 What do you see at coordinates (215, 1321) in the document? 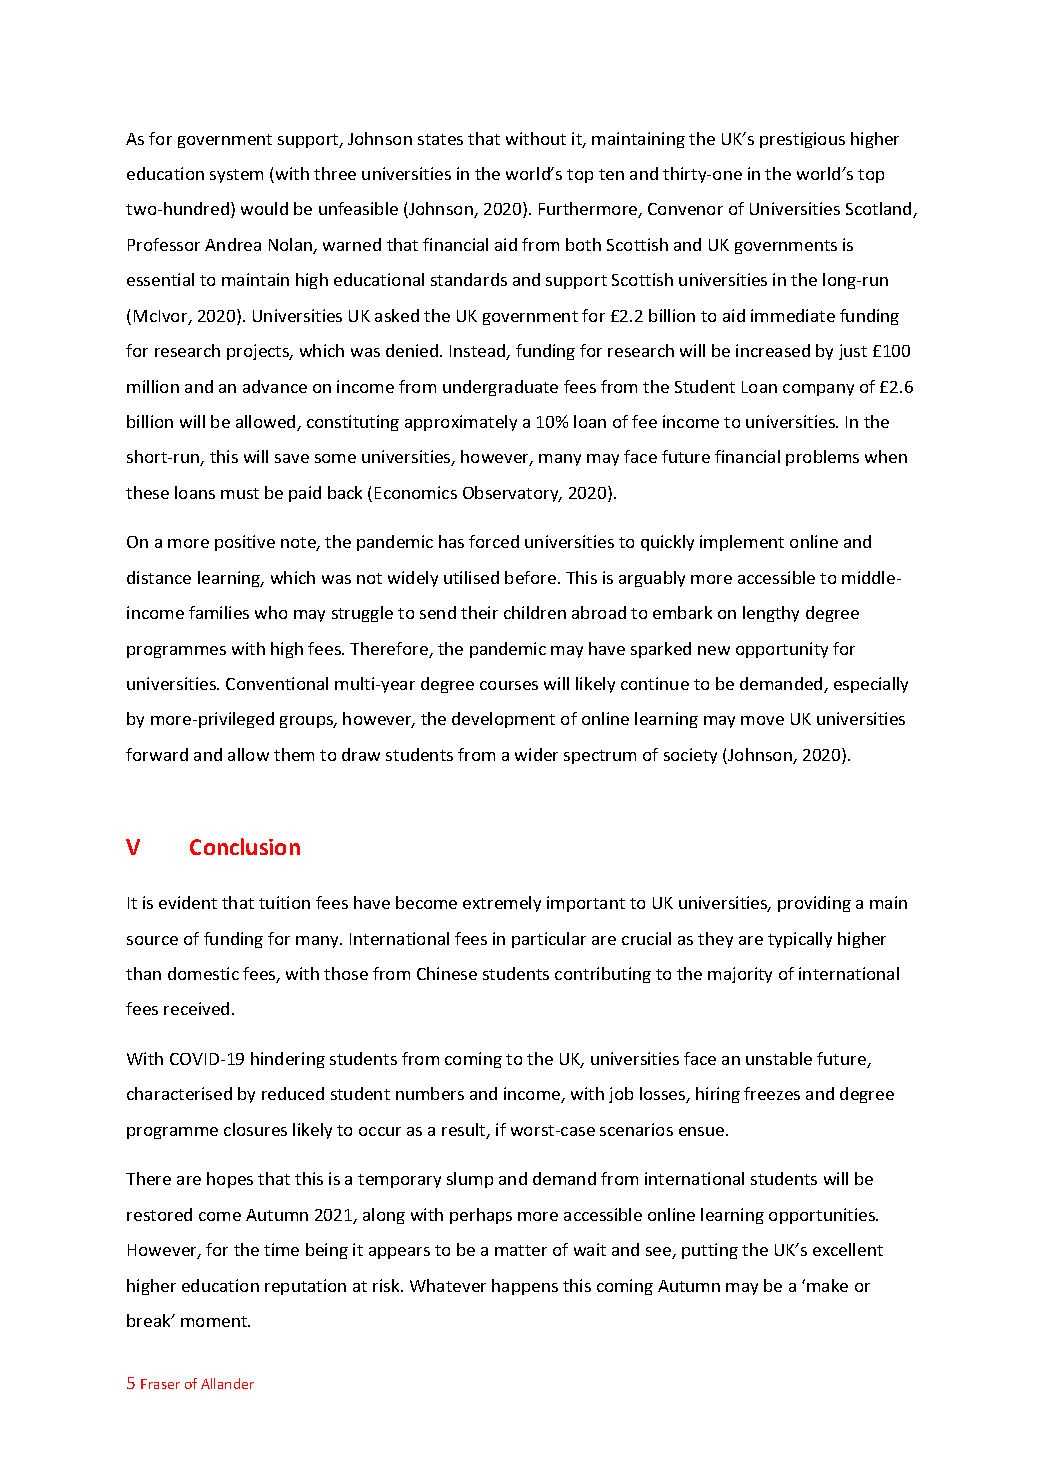
I see `moment` at bounding box center [215, 1321].
